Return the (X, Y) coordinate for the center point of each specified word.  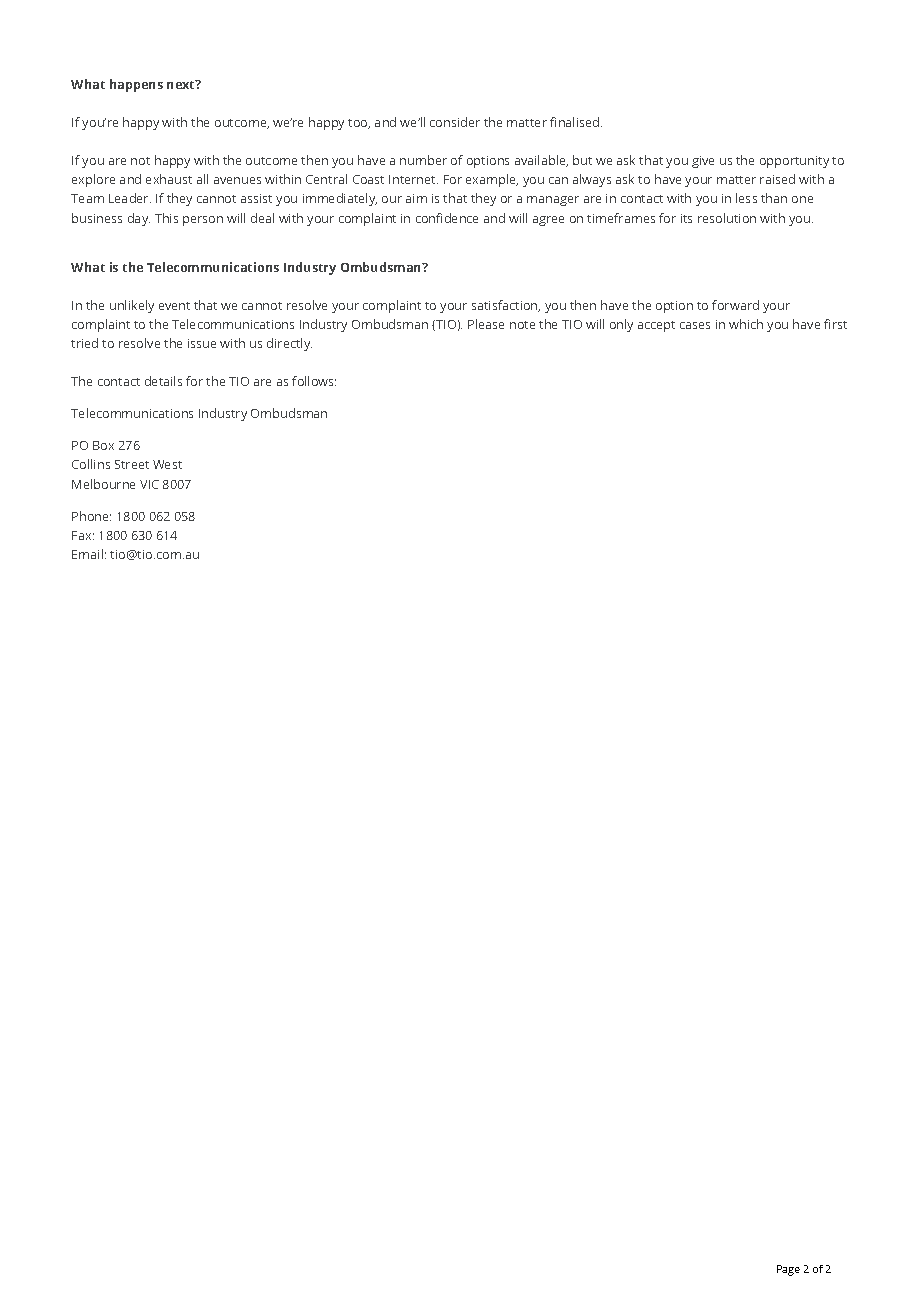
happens (136, 85)
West (167, 464)
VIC (149, 484)
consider (455, 122)
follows (314, 381)
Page (788, 1270)
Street (132, 464)
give (703, 162)
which (746, 324)
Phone (91, 516)
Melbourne (103, 484)
